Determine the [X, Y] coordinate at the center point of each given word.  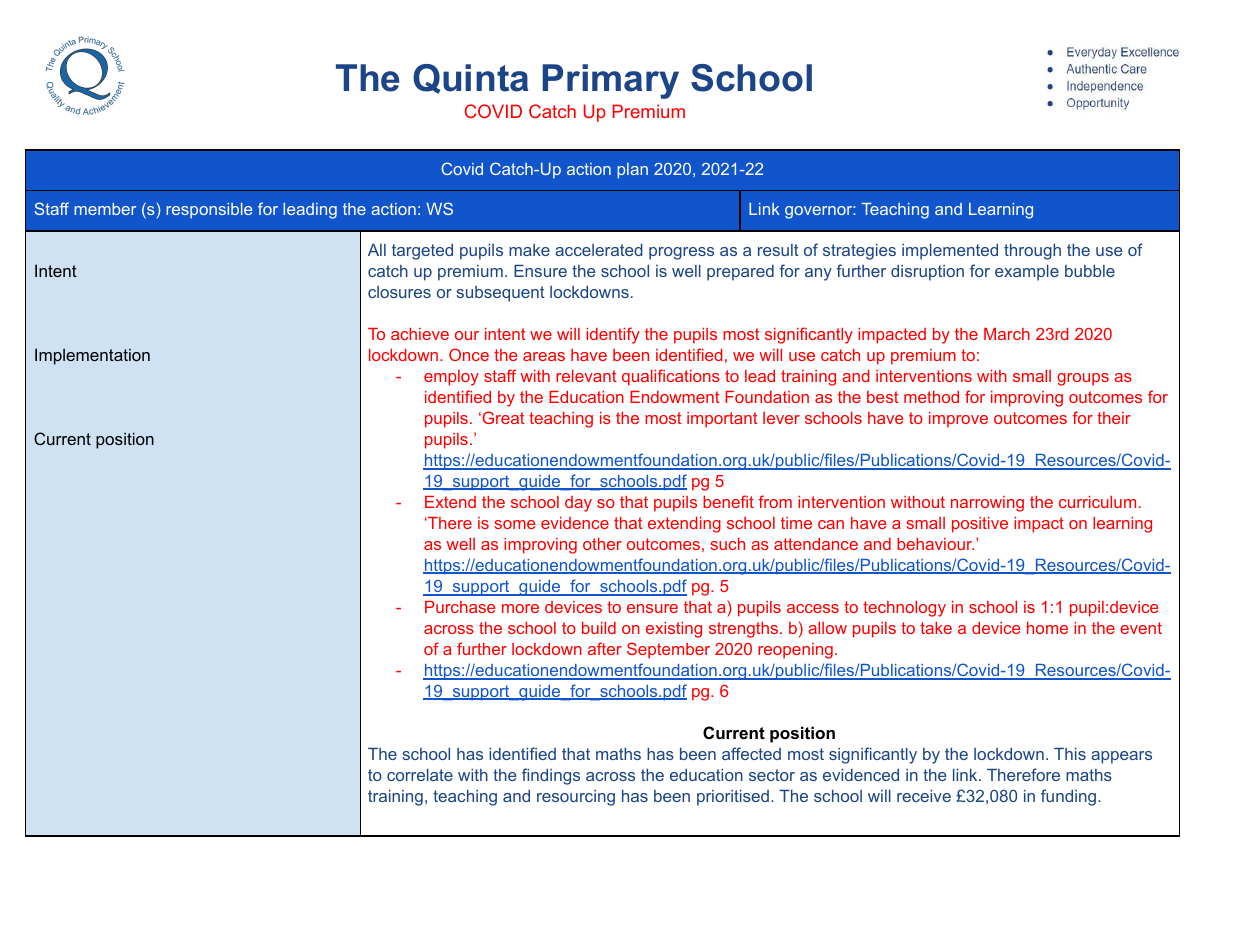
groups [1083, 379]
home [1047, 628]
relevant [586, 376]
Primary [610, 81]
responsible [209, 211]
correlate [420, 775]
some [515, 524]
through [1032, 252]
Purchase [460, 607]
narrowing [987, 504]
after [605, 648]
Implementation [92, 356]
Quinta [471, 79]
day [578, 504]
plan [632, 171]
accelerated [599, 250]
